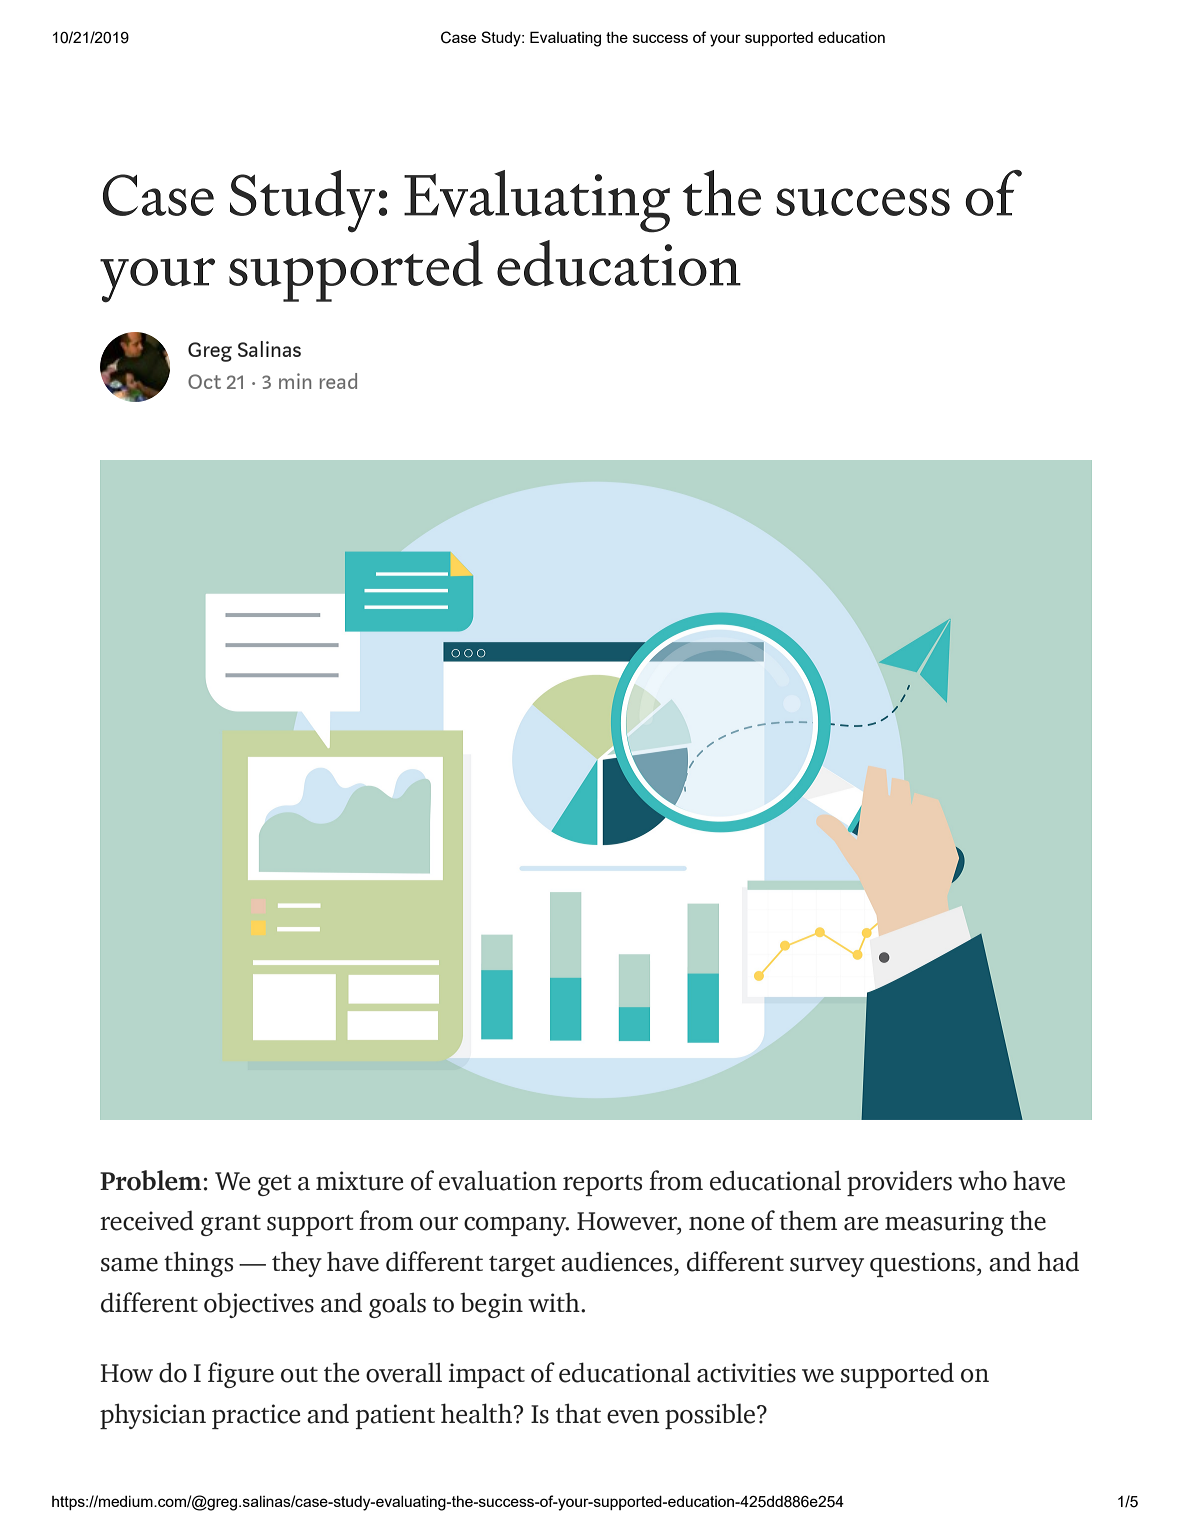  I want to click on grant, so click(231, 1225).
